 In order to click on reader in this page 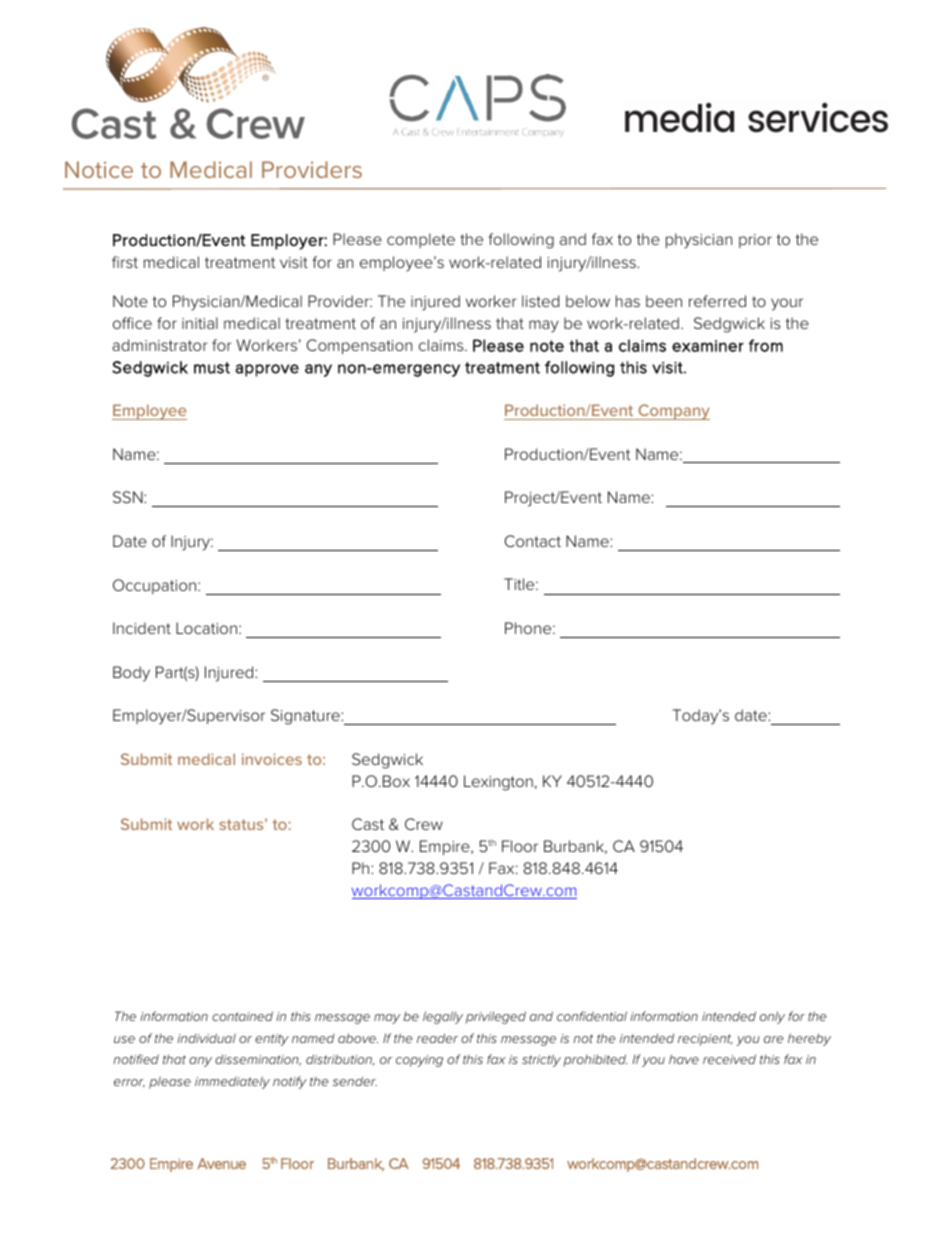, I will do `click(437, 1038)`.
